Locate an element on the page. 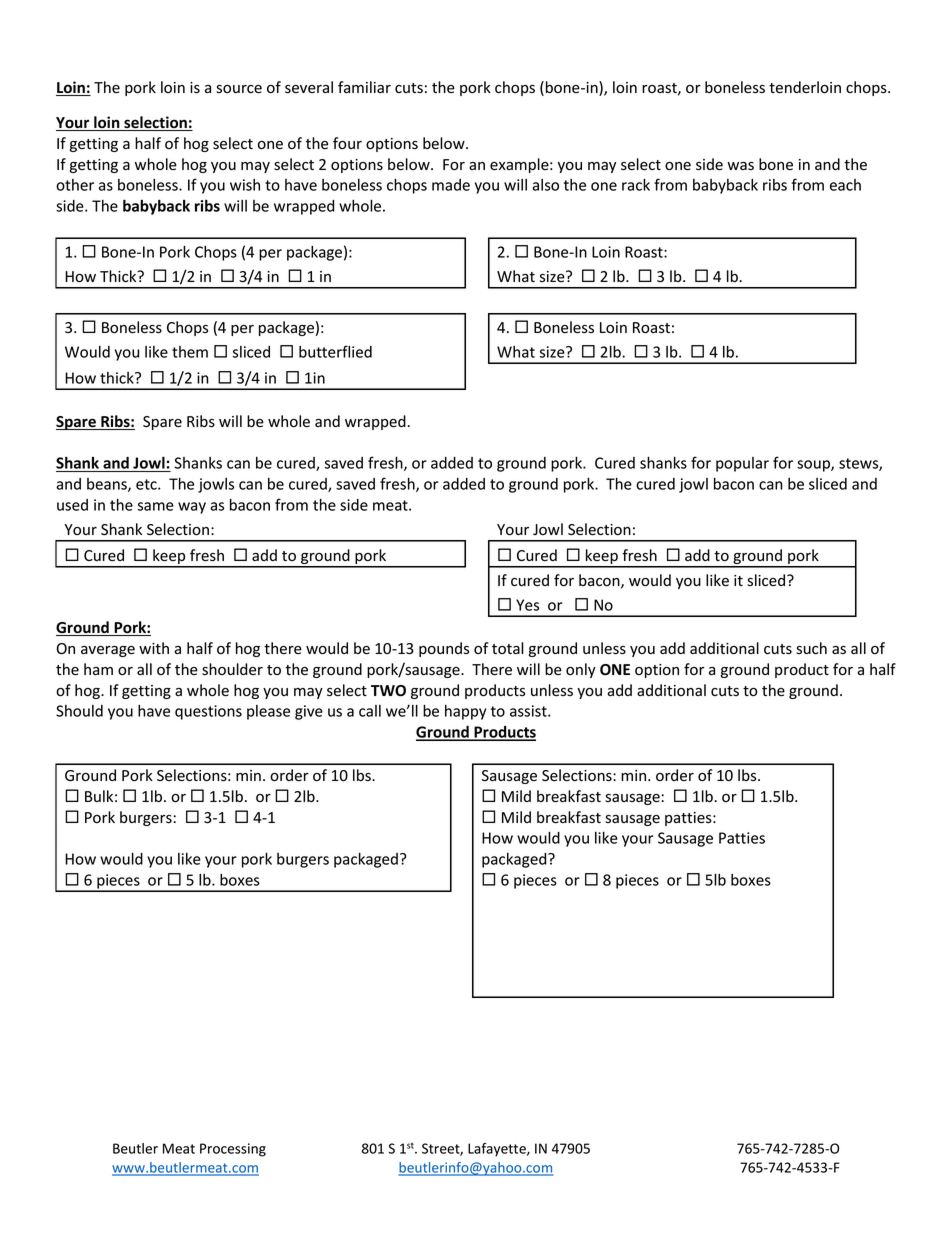  also is located at coordinates (545, 185).
